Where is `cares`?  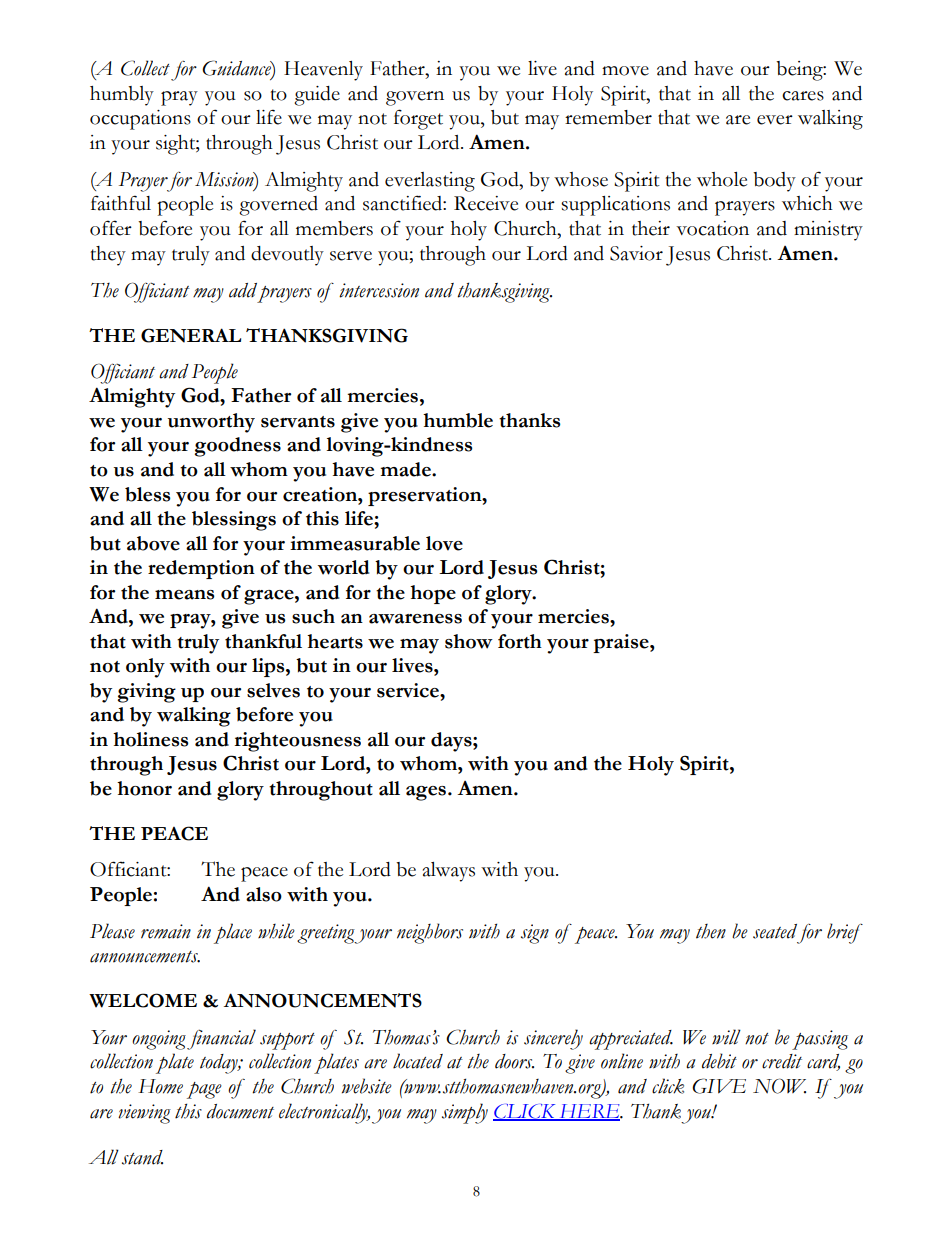 cares is located at coordinates (803, 96).
